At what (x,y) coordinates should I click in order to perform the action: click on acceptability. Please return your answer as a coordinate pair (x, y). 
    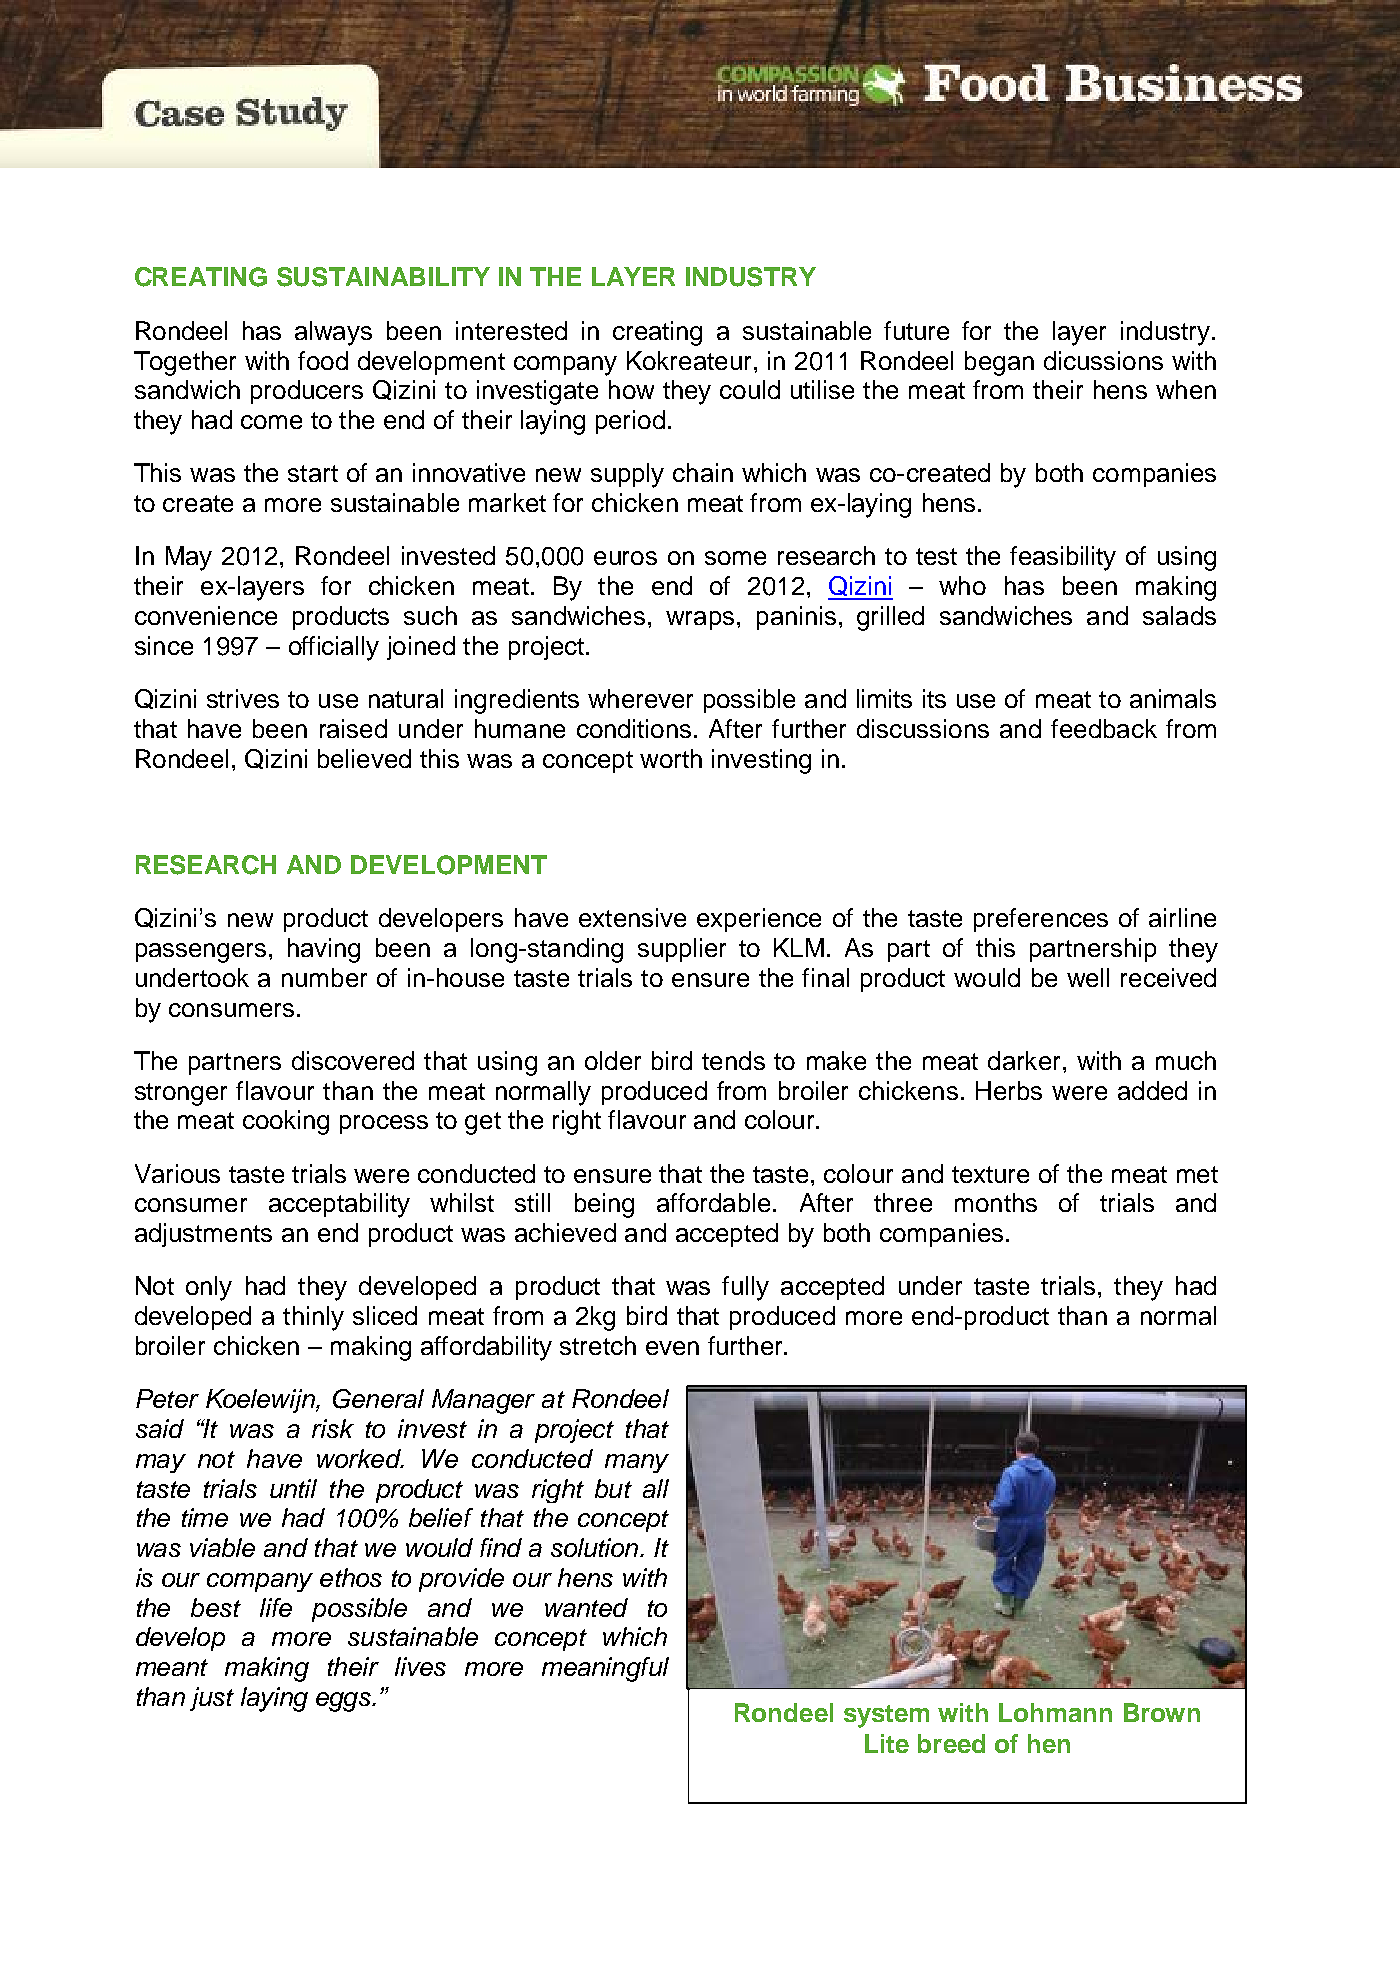
    Looking at the image, I should click on (339, 1205).
